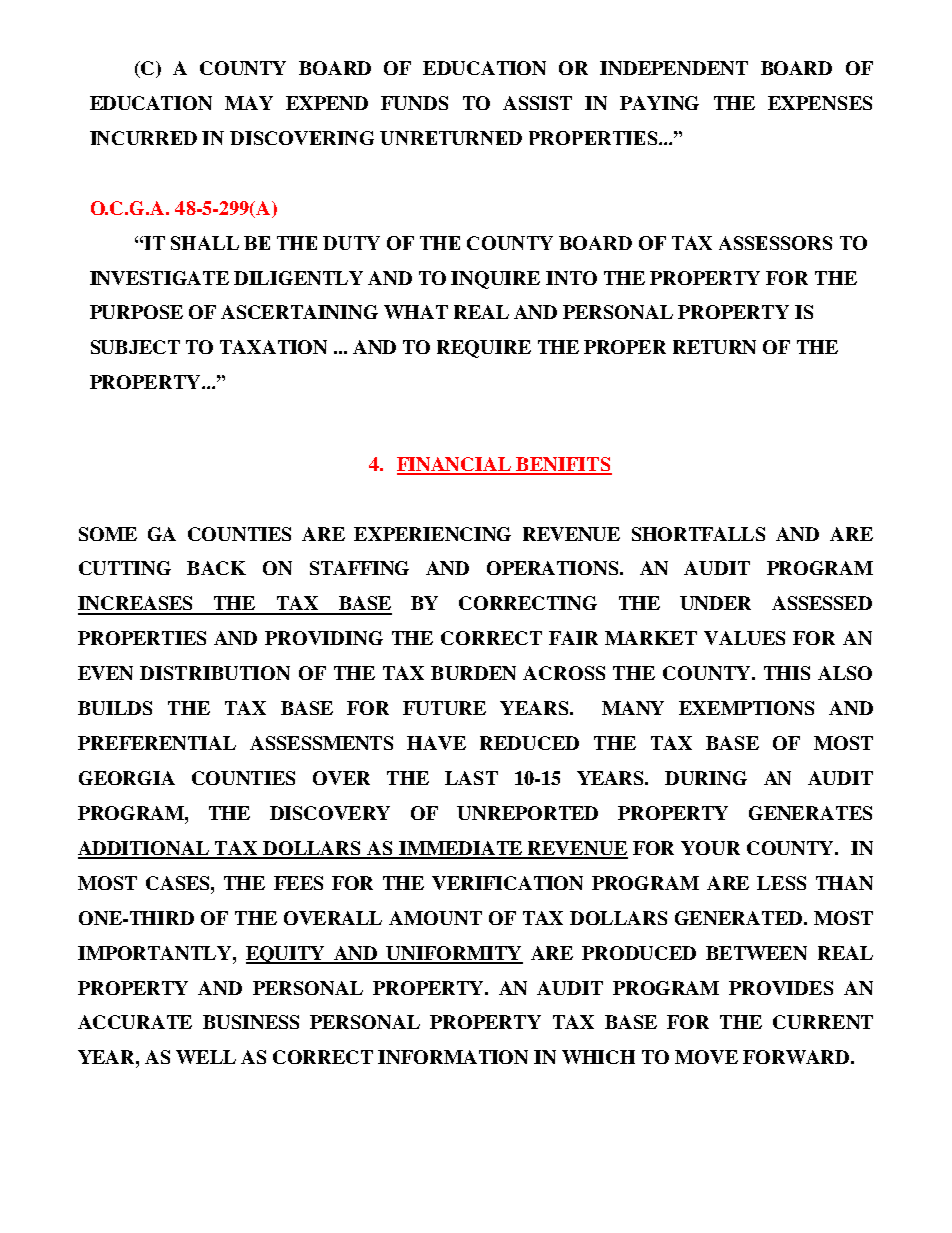  What do you see at coordinates (484, 349) in the page?
I see `REQUIRE` at bounding box center [484, 349].
